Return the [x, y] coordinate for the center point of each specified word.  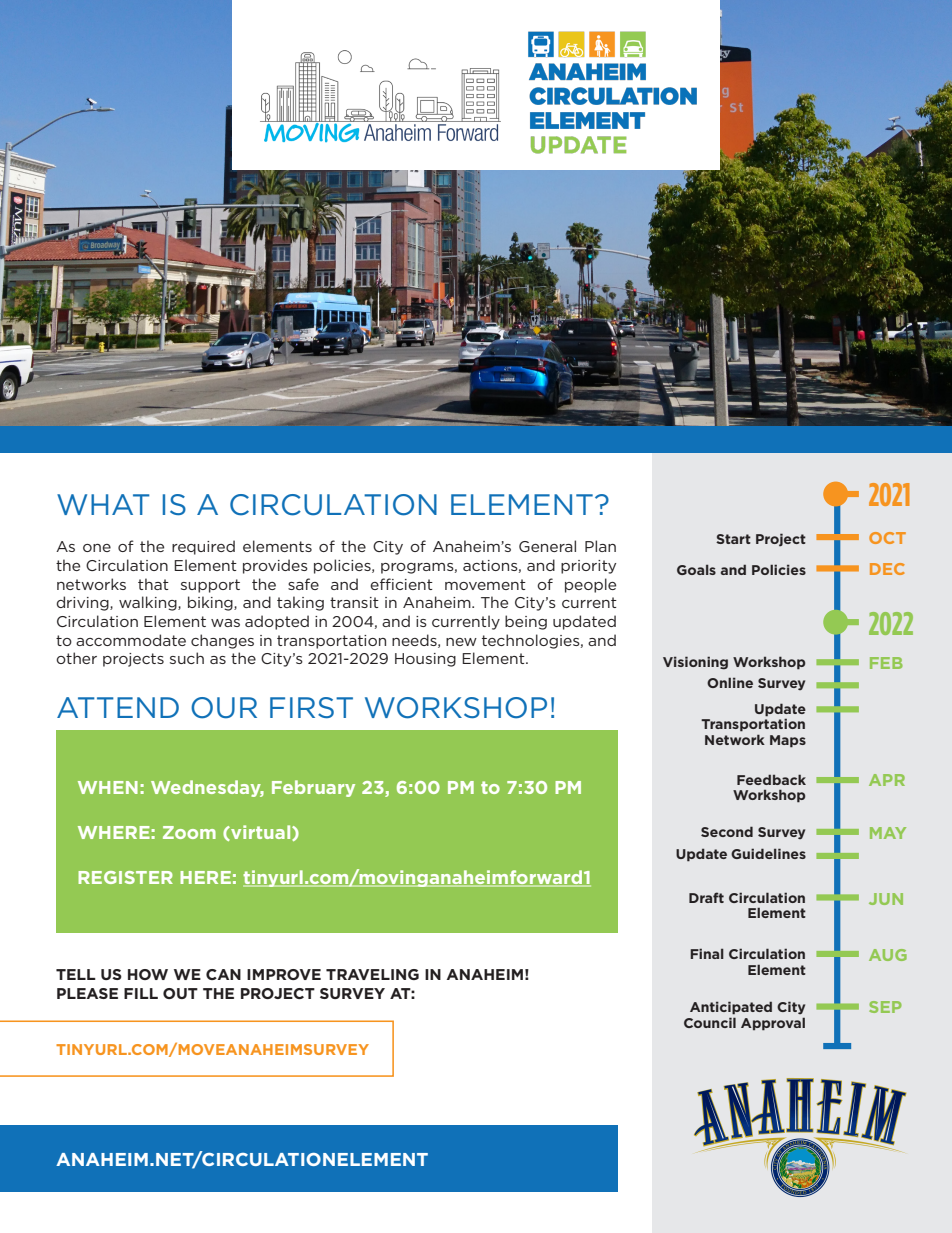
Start [733, 539]
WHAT [103, 504]
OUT [180, 993]
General [547, 546]
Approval [773, 1024]
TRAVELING [372, 974]
